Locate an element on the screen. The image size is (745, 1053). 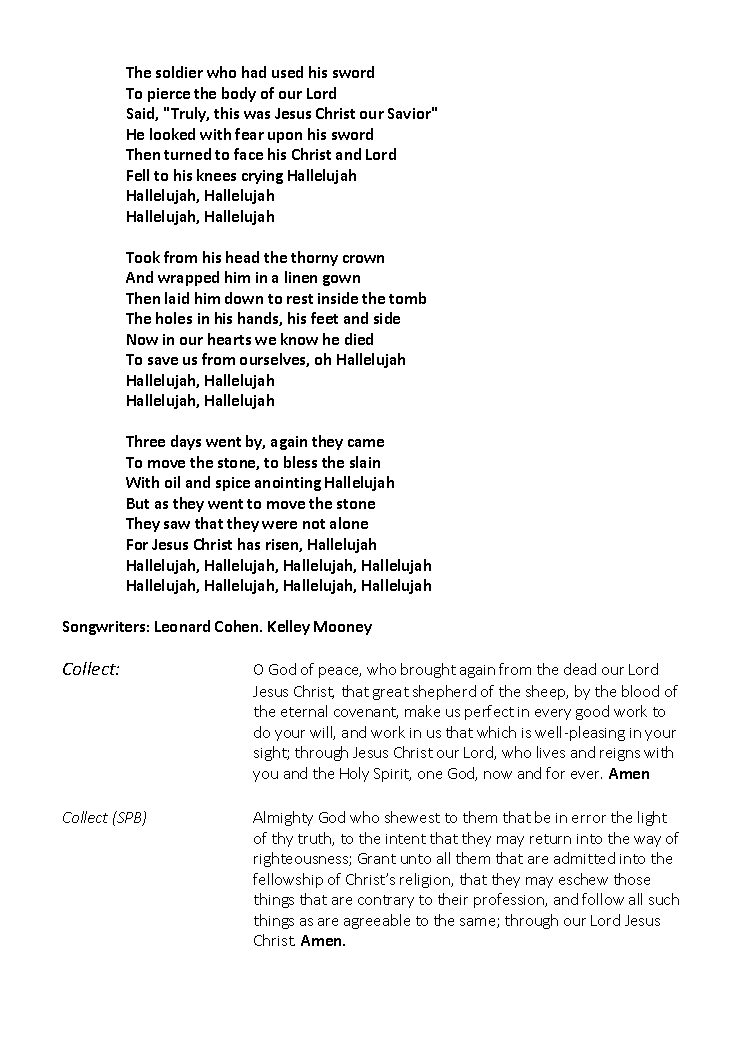
dead is located at coordinates (580, 669).
